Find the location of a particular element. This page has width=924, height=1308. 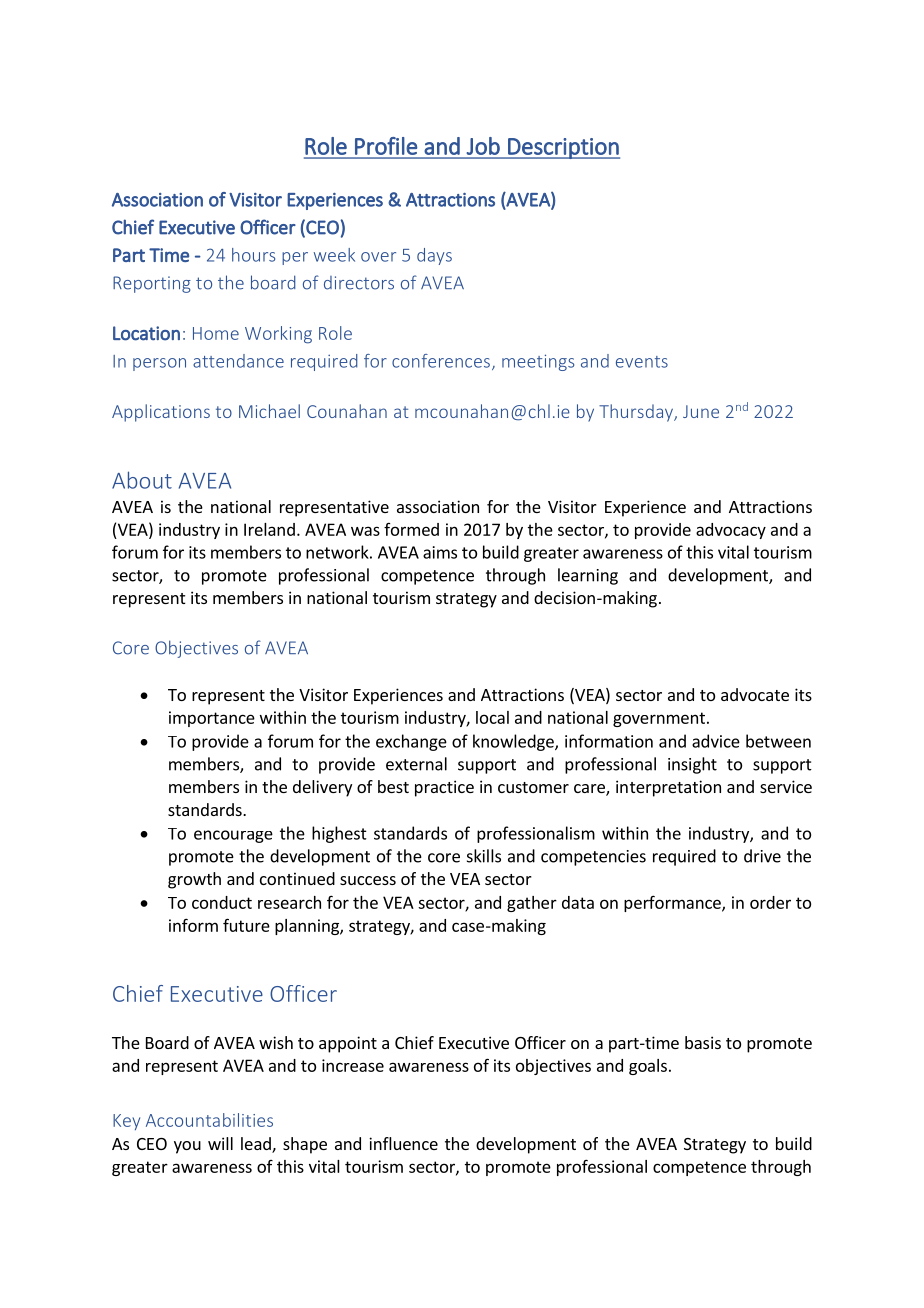

About is located at coordinates (142, 480).
